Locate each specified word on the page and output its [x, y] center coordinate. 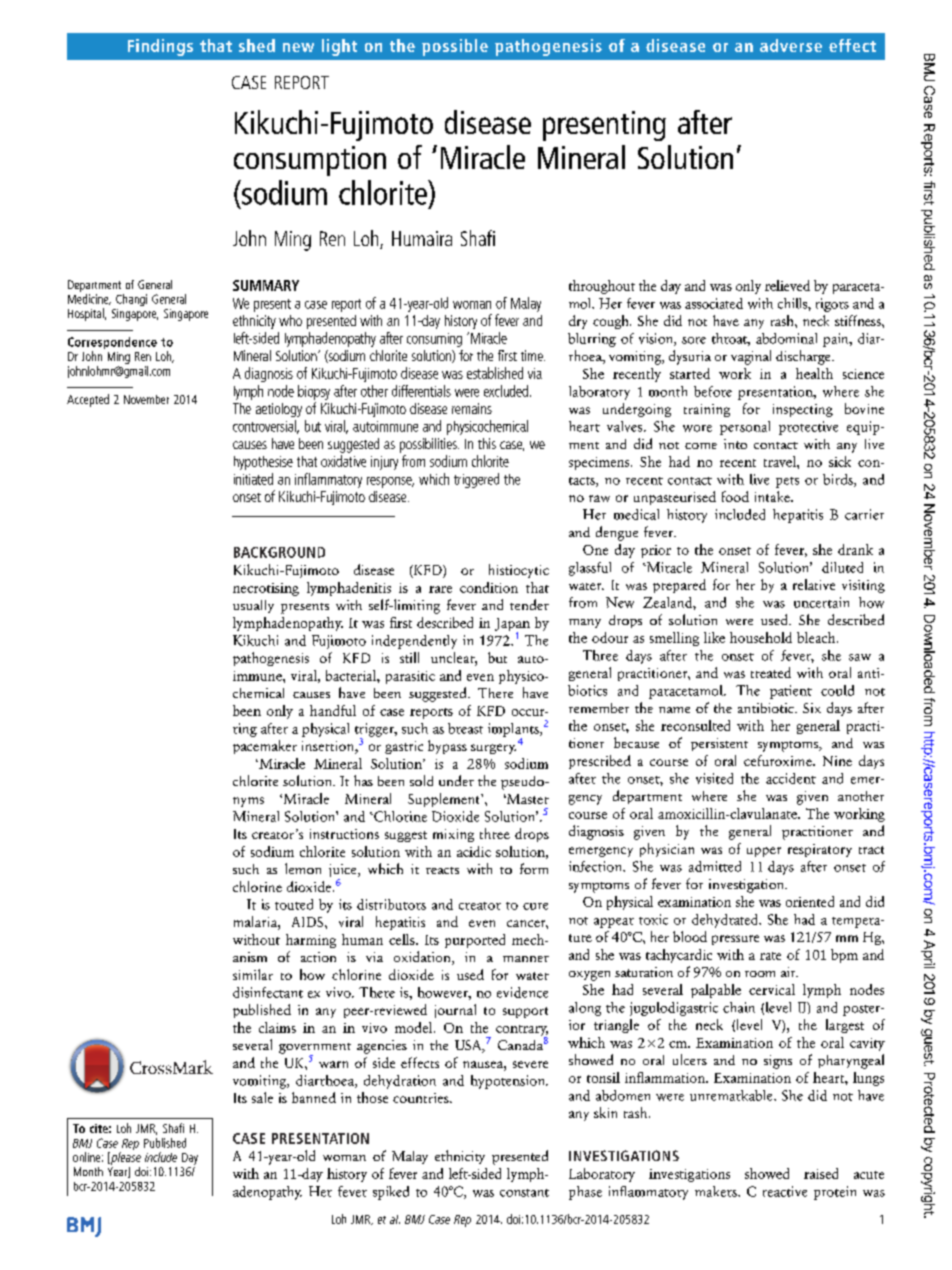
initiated [253, 479]
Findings [160, 47]
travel [781, 461]
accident [791, 778]
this [487, 443]
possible [455, 47]
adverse [791, 45]
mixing [453, 835]
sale [262, 1097]
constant [524, 1193]
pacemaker [265, 747]
